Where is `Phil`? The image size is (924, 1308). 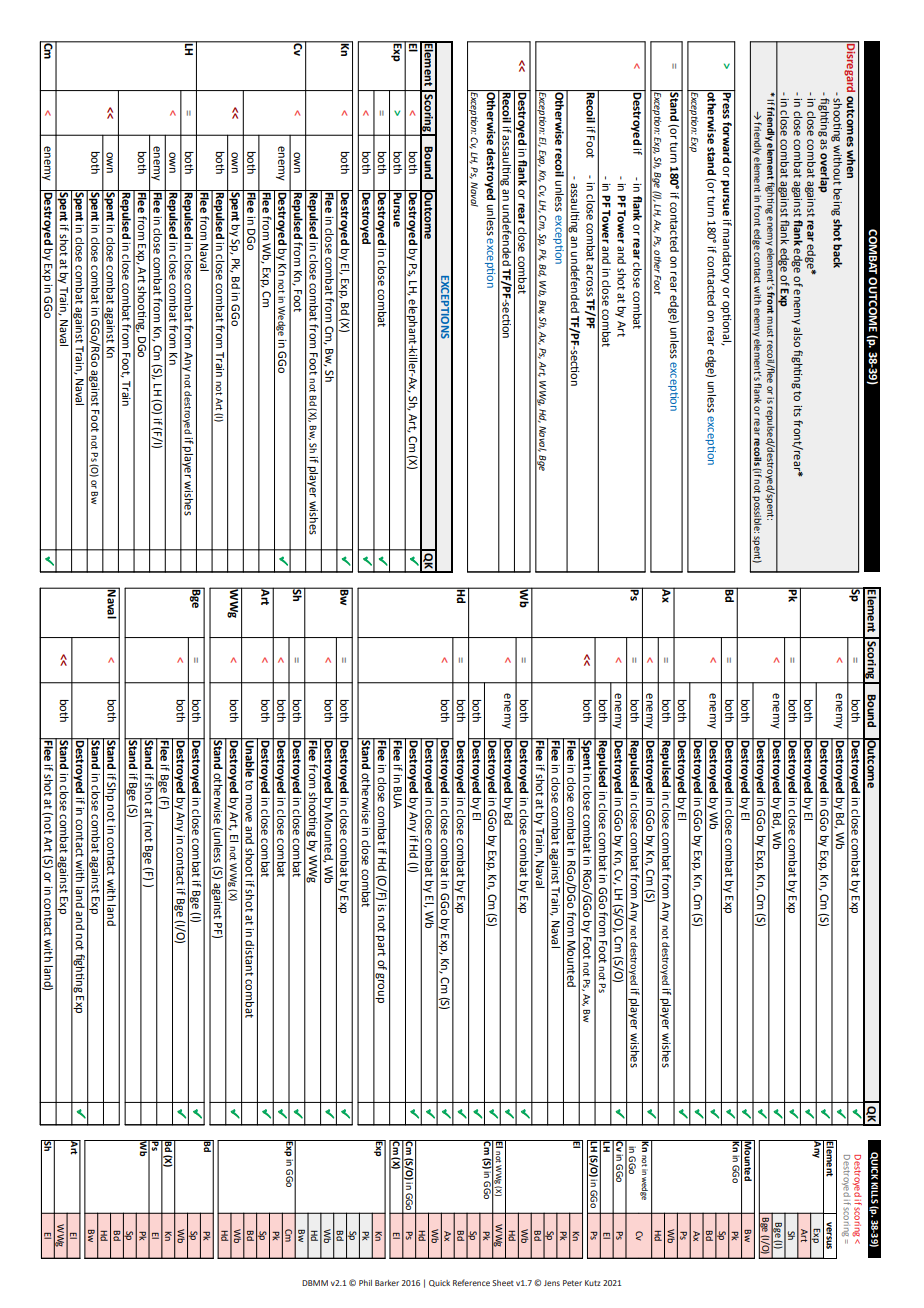
Phil is located at coordinates (365, 1283).
